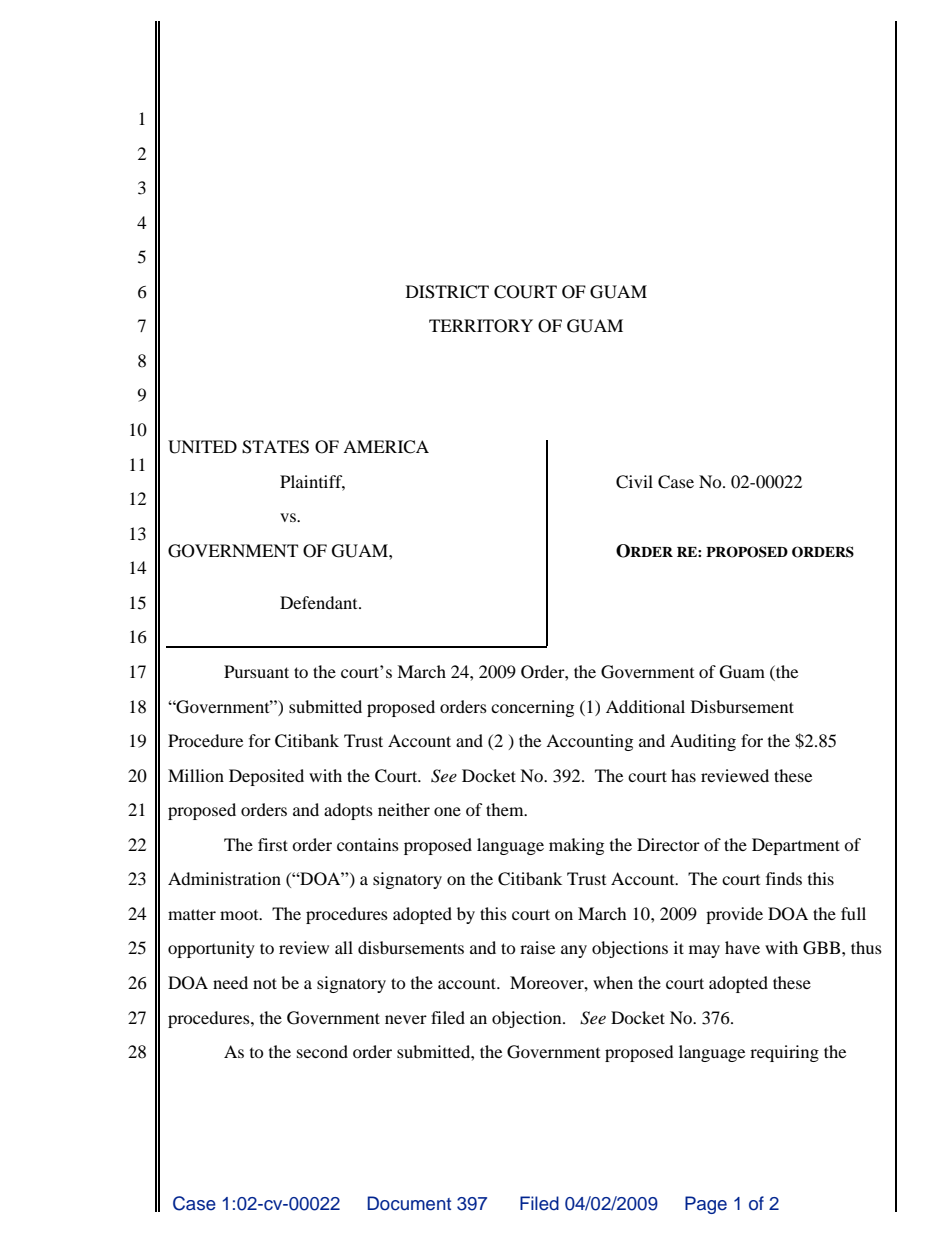 The height and width of the screenshot is (1233, 952). I want to click on not, so click(265, 983).
